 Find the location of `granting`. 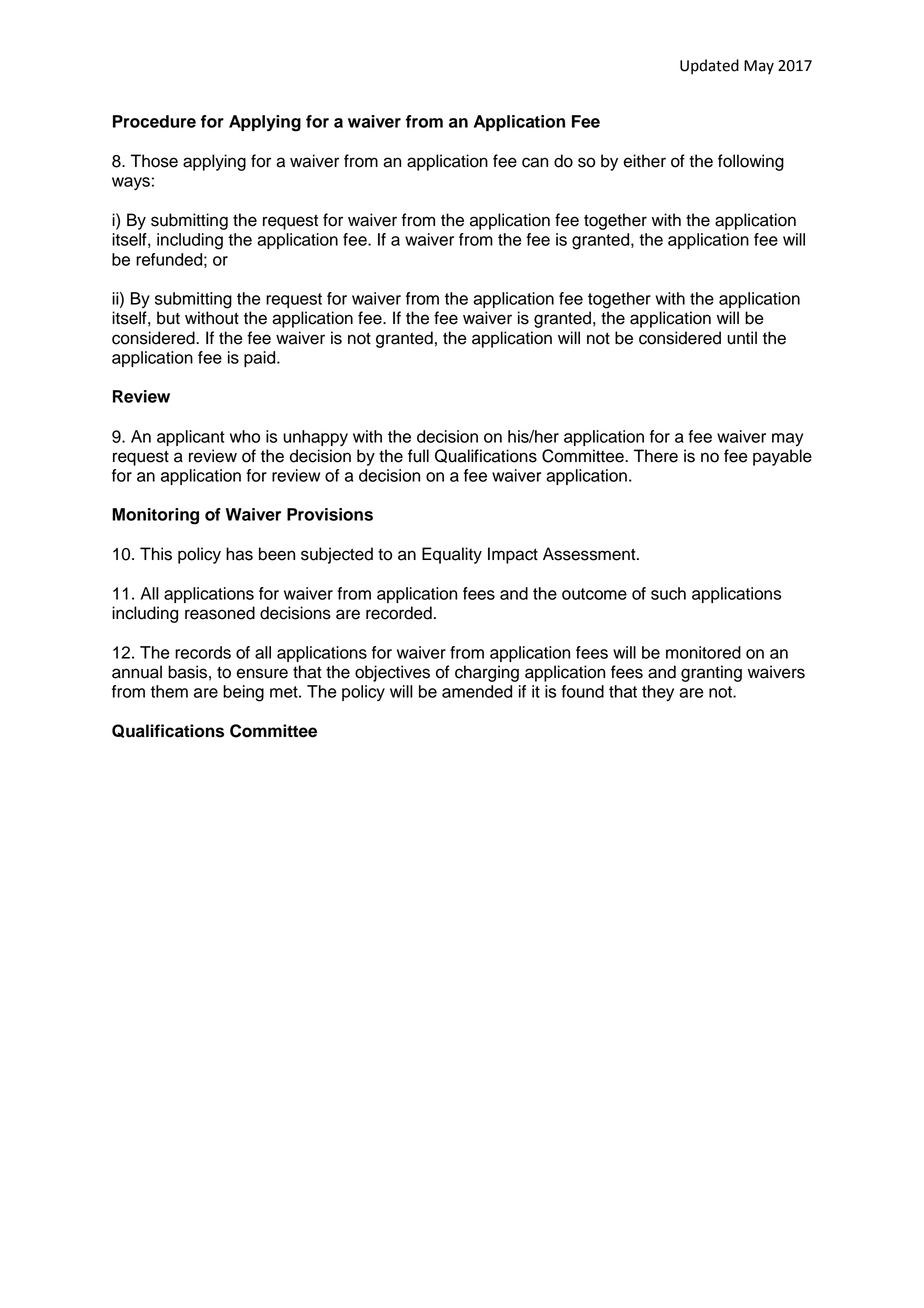

granting is located at coordinates (711, 673).
